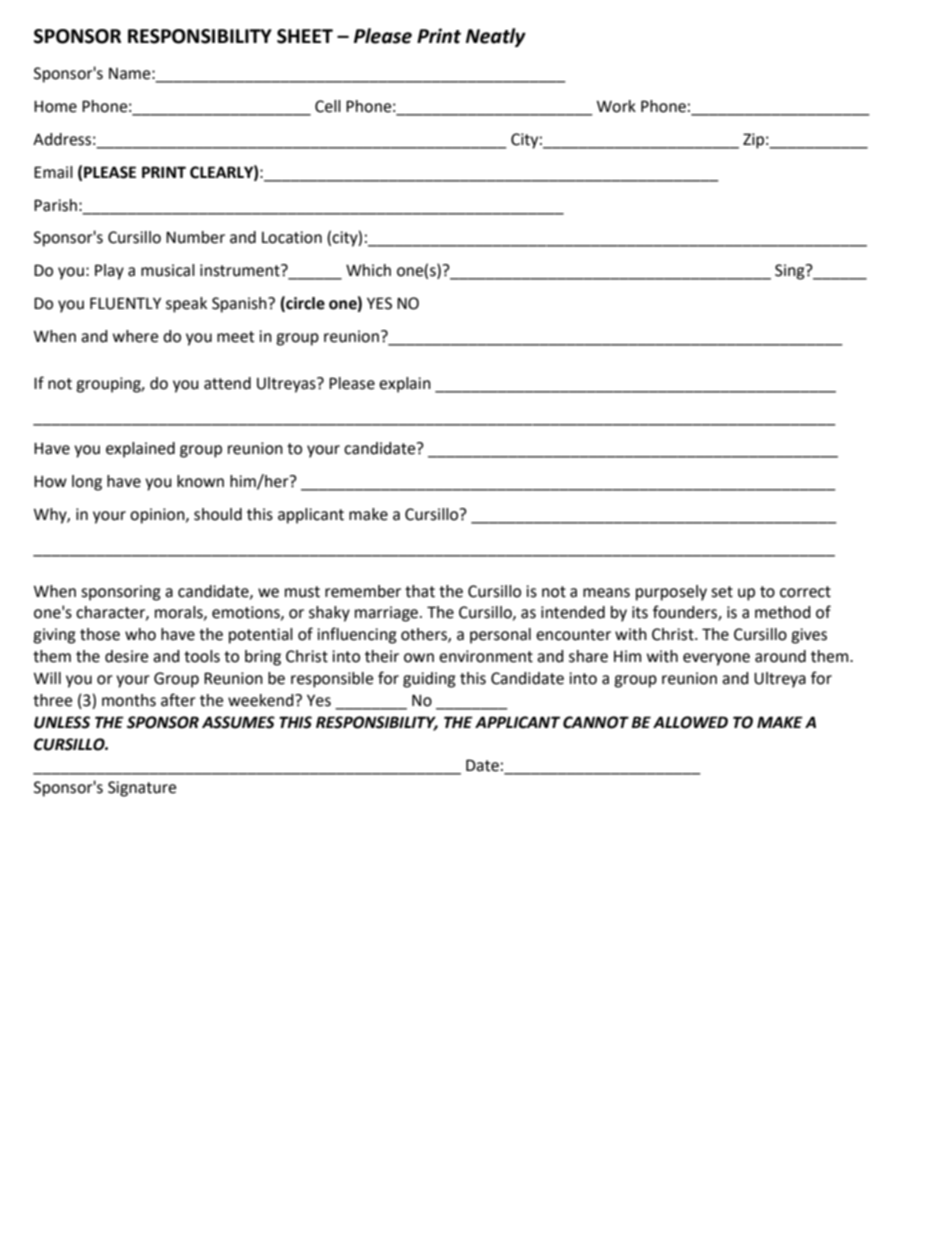 Image resolution: width=952 pixels, height=1233 pixels. I want to click on ALLOWED, so click(690, 722).
